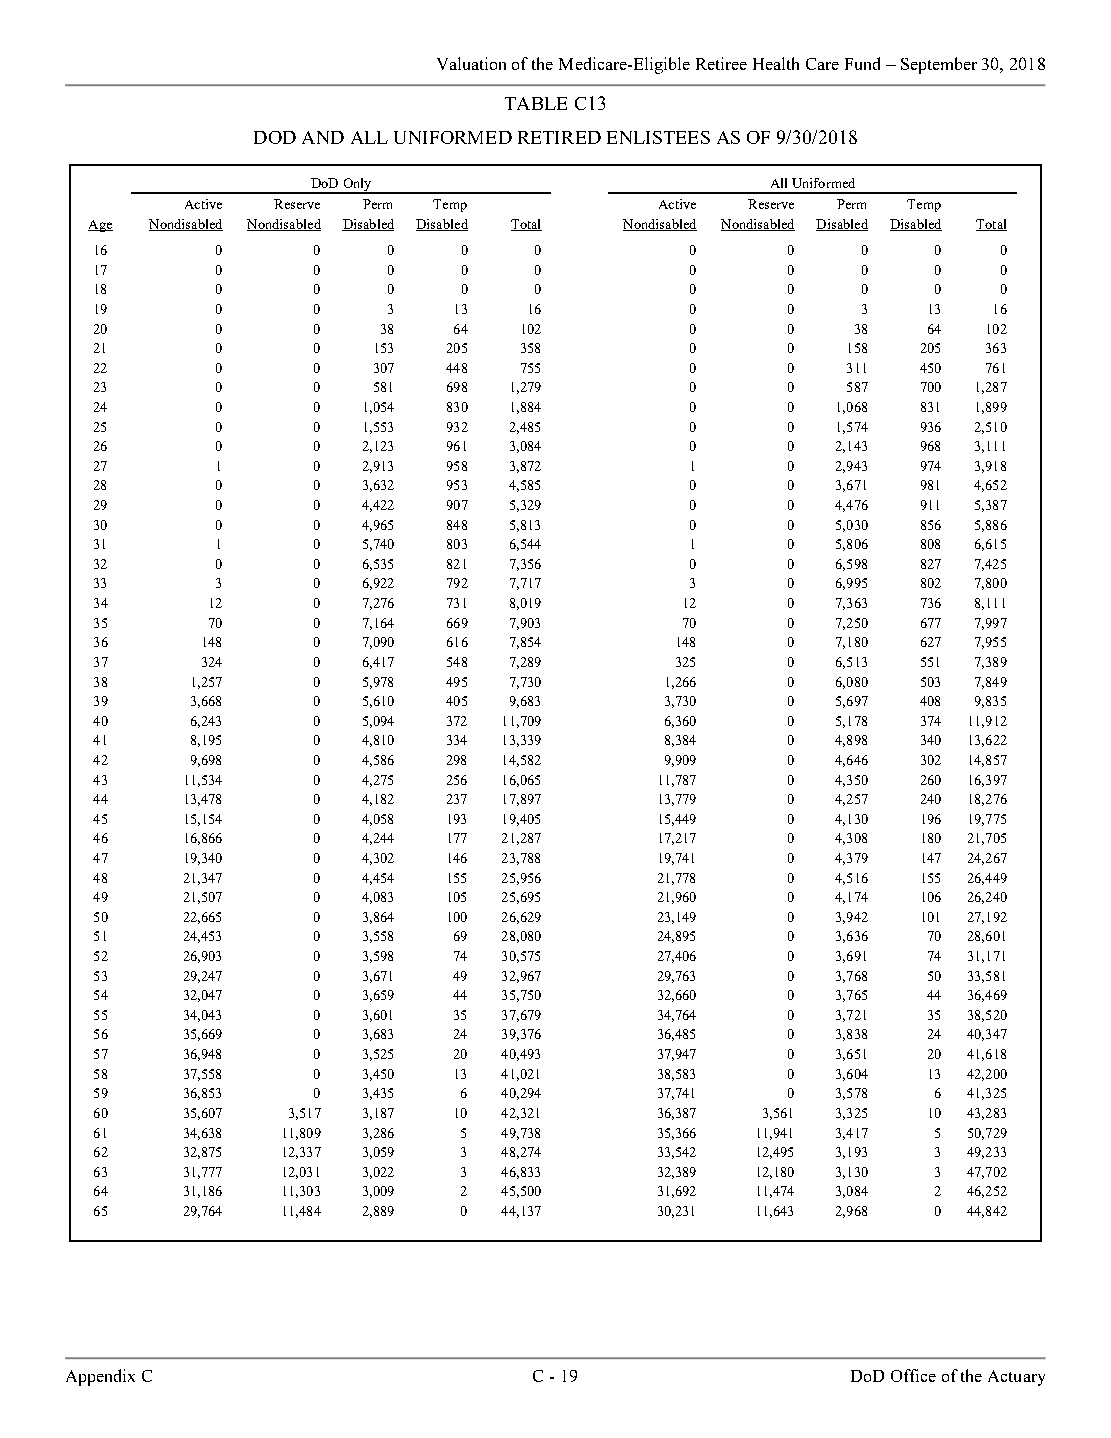  Describe the element at coordinates (100, 226) in the screenshot. I see `Age` at that location.
